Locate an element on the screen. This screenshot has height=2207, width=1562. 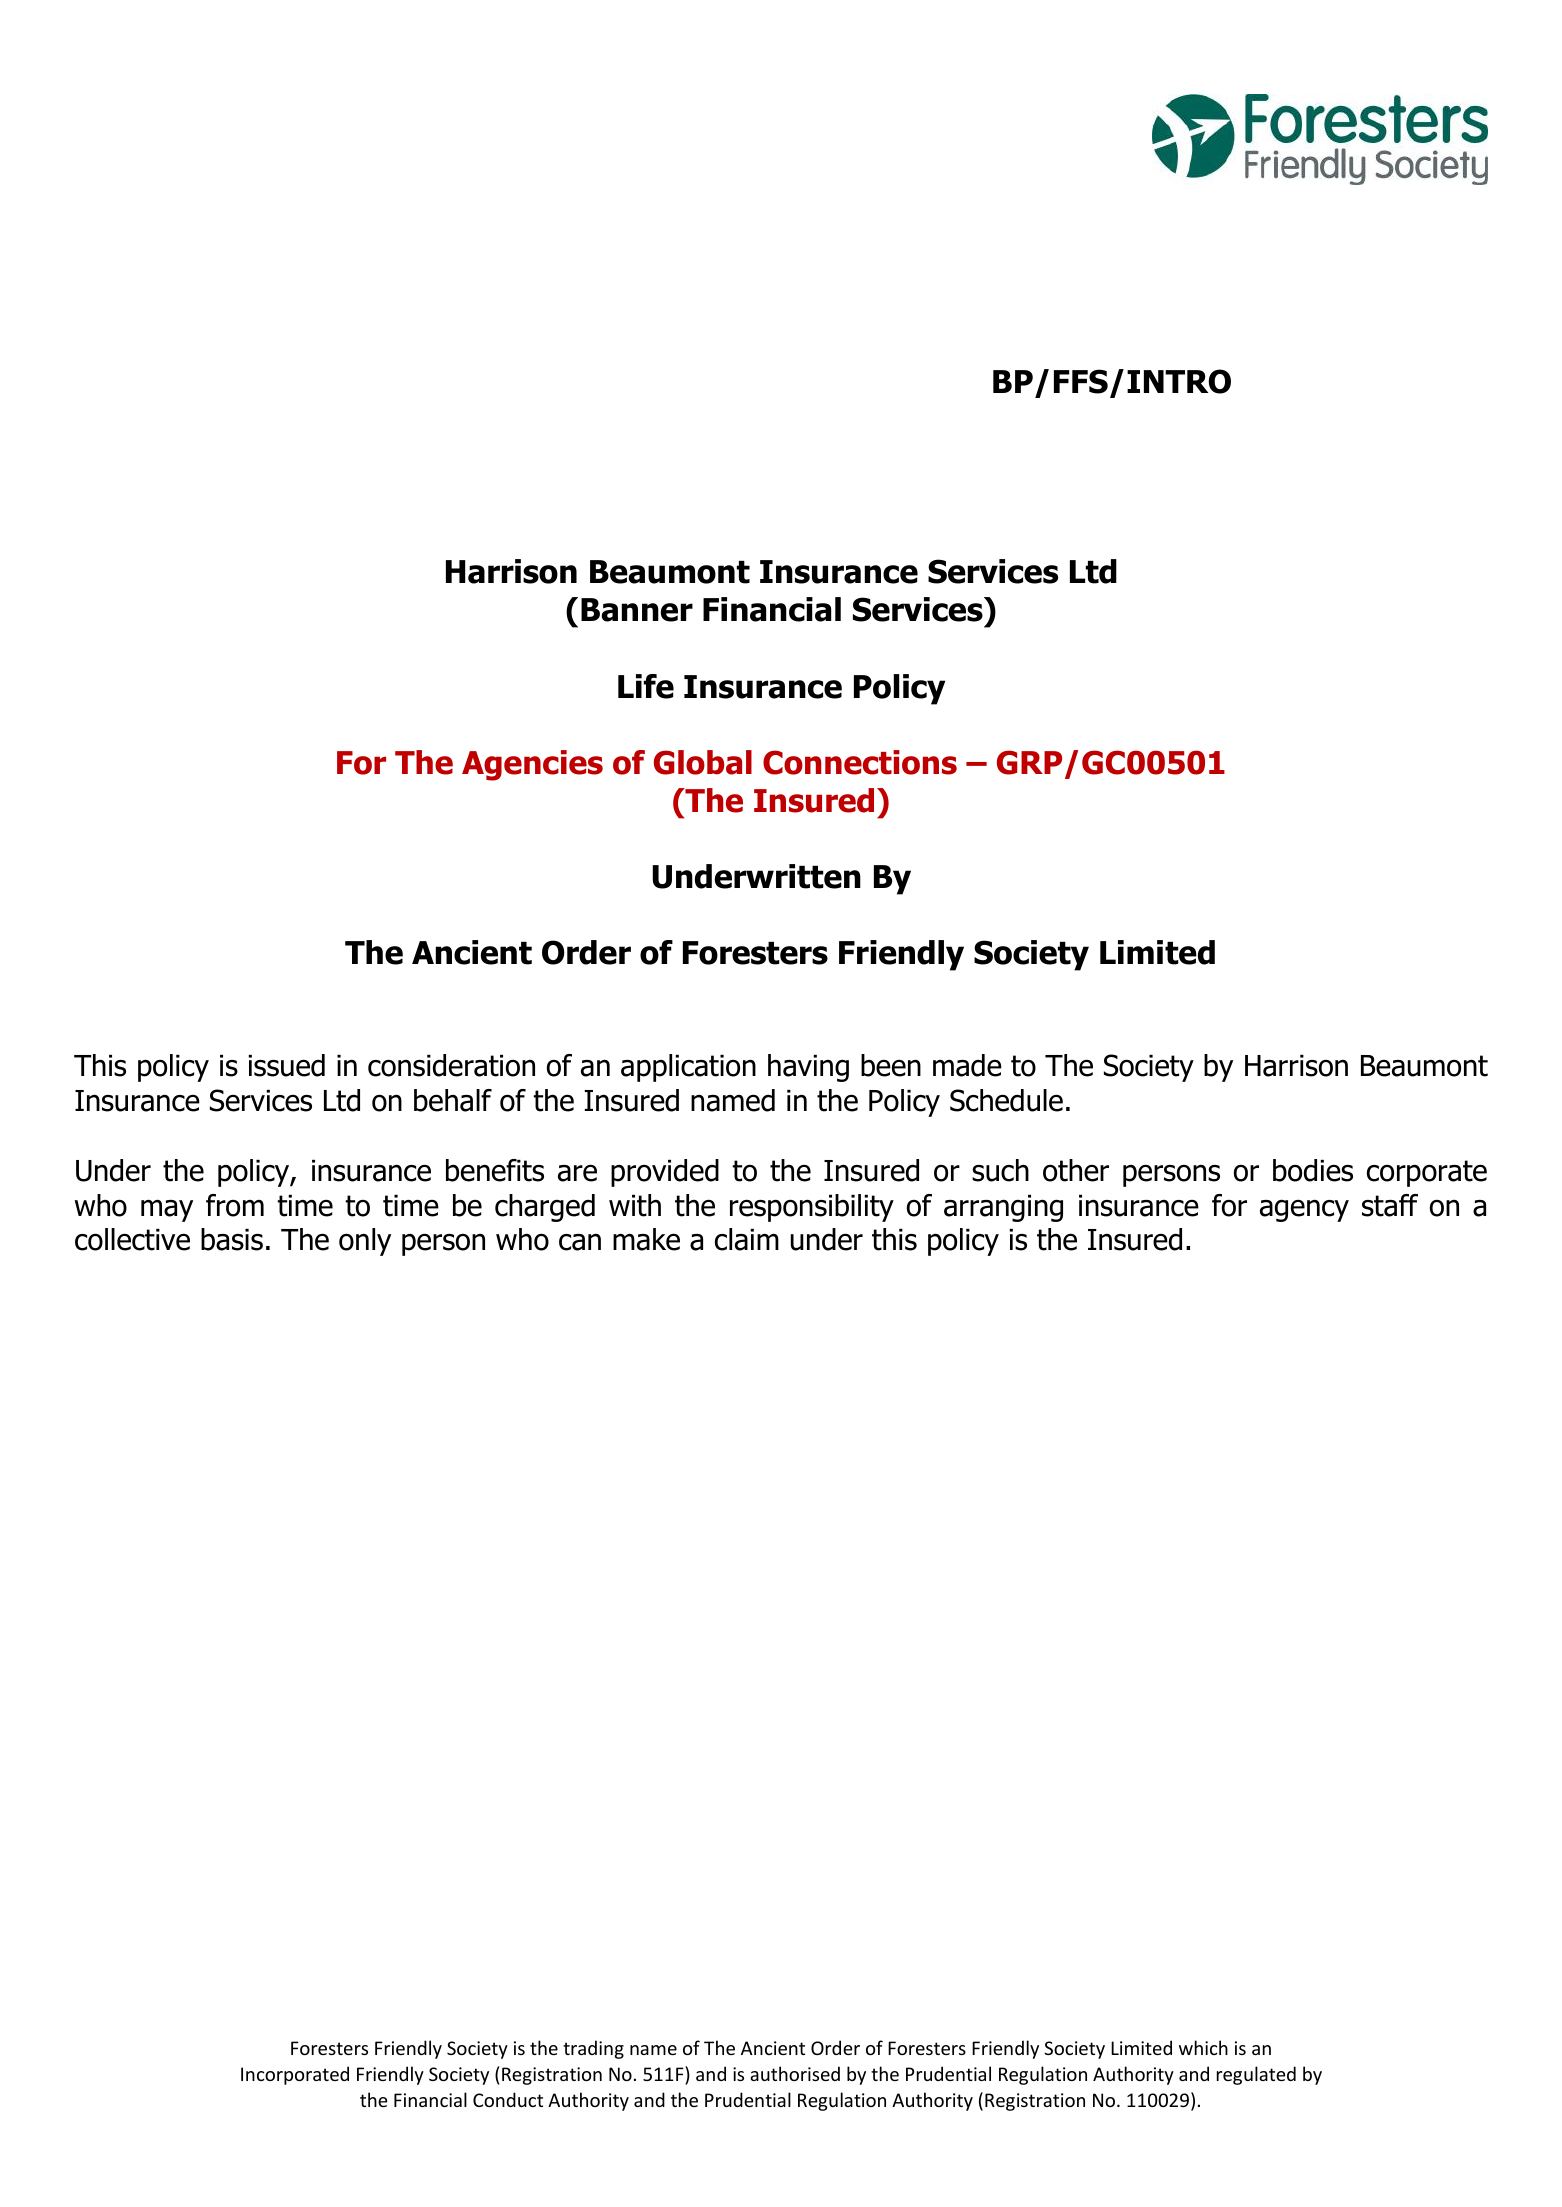
claim is located at coordinates (747, 1239).
